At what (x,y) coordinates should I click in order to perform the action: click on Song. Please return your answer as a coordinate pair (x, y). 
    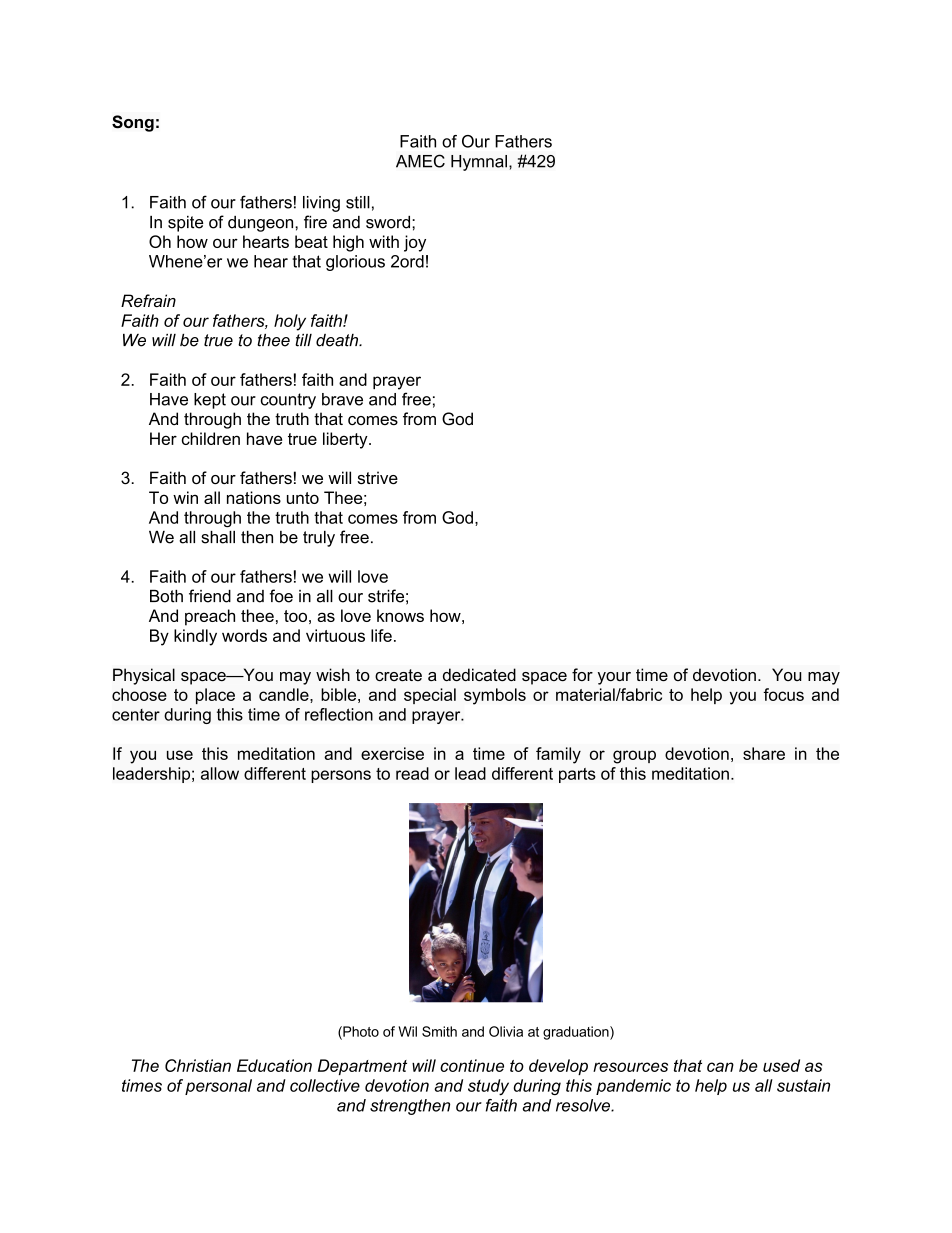
    Looking at the image, I should click on (133, 123).
